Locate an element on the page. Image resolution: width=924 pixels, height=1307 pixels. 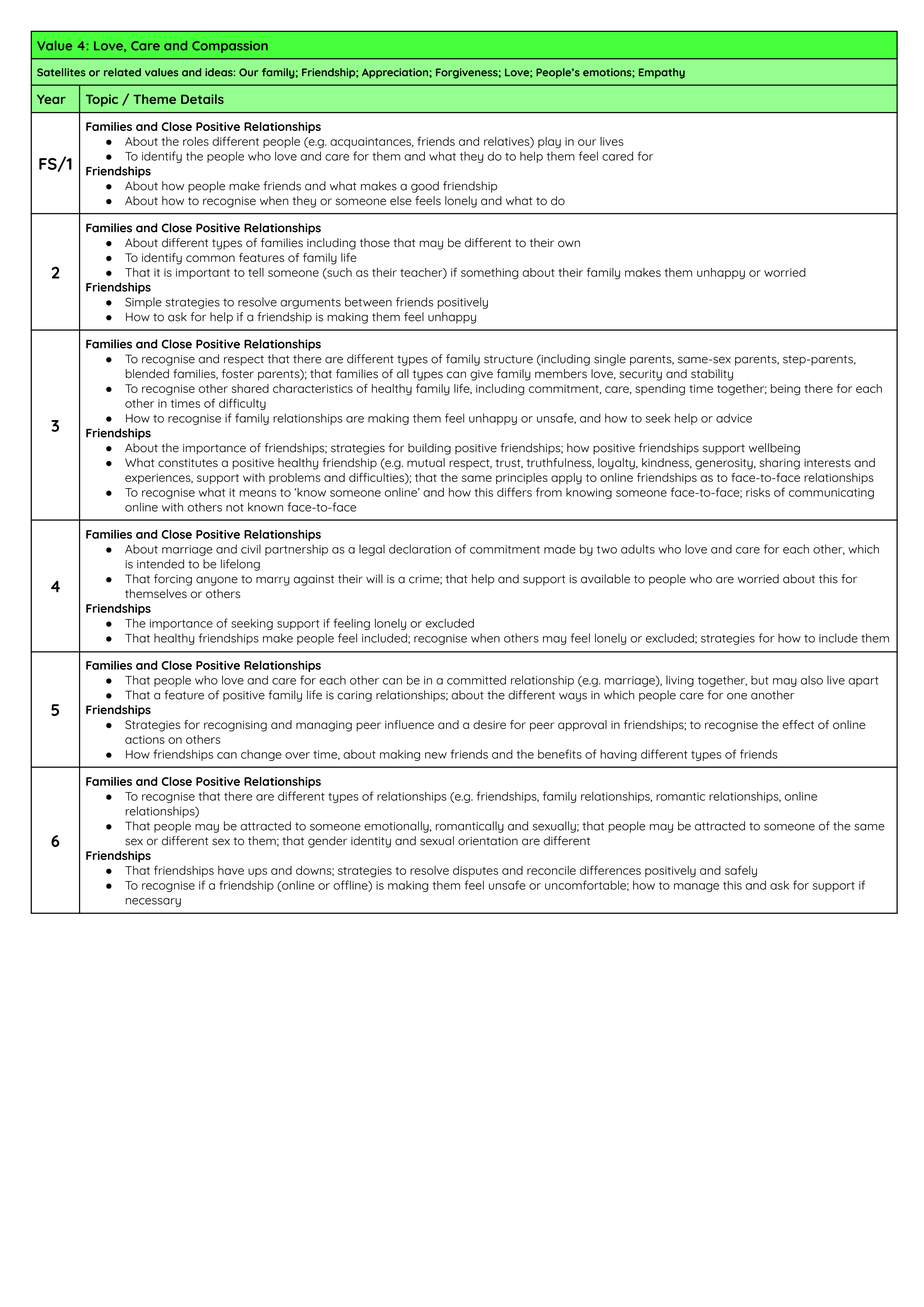
experiences is located at coordinates (159, 478).
